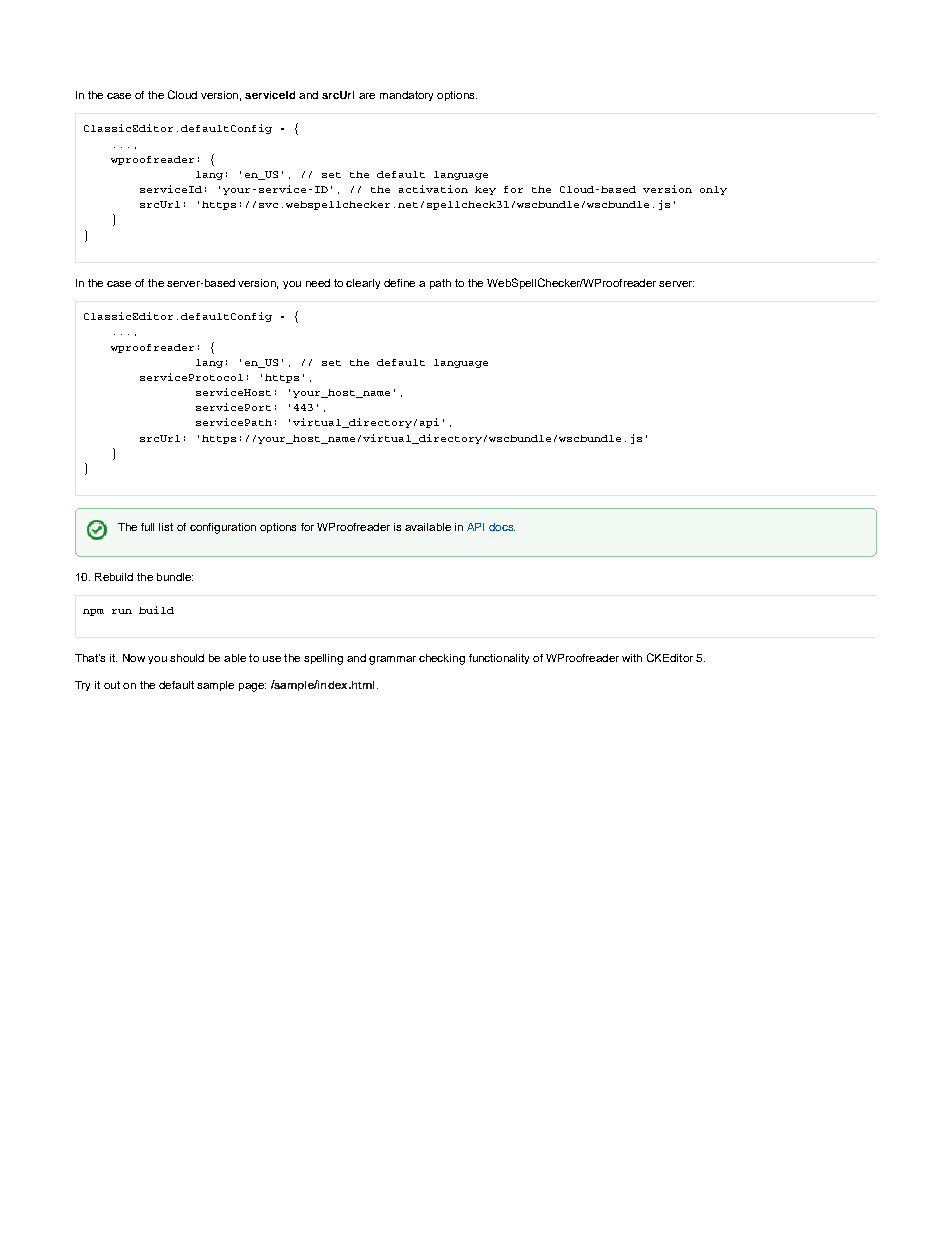 This screenshot has width=952, height=1233. Describe the element at coordinates (363, 284) in the screenshot. I see `clearly` at that location.
